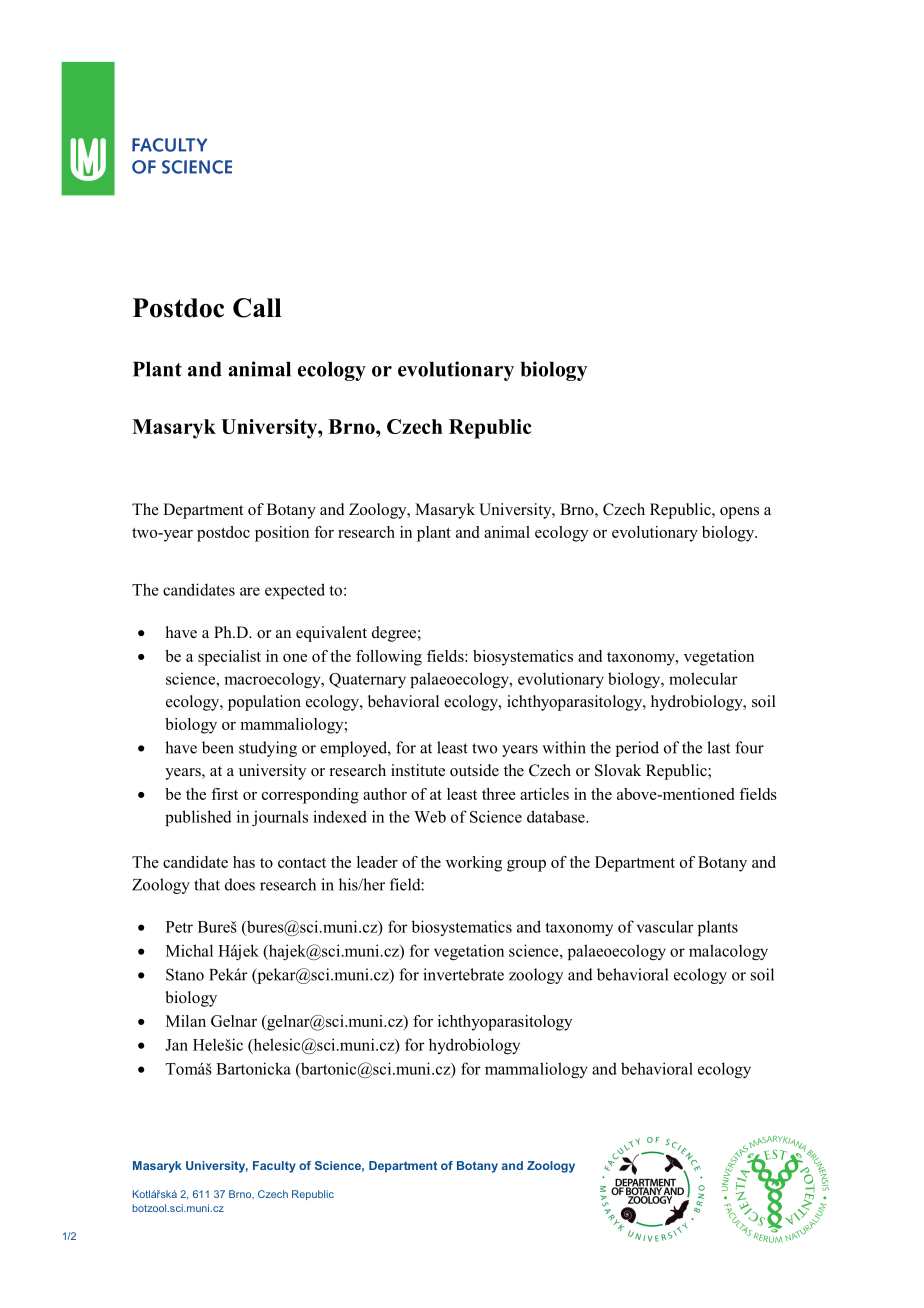 This page has width=924, height=1308. Describe the element at coordinates (474, 770) in the page. I see `outside` at that location.
